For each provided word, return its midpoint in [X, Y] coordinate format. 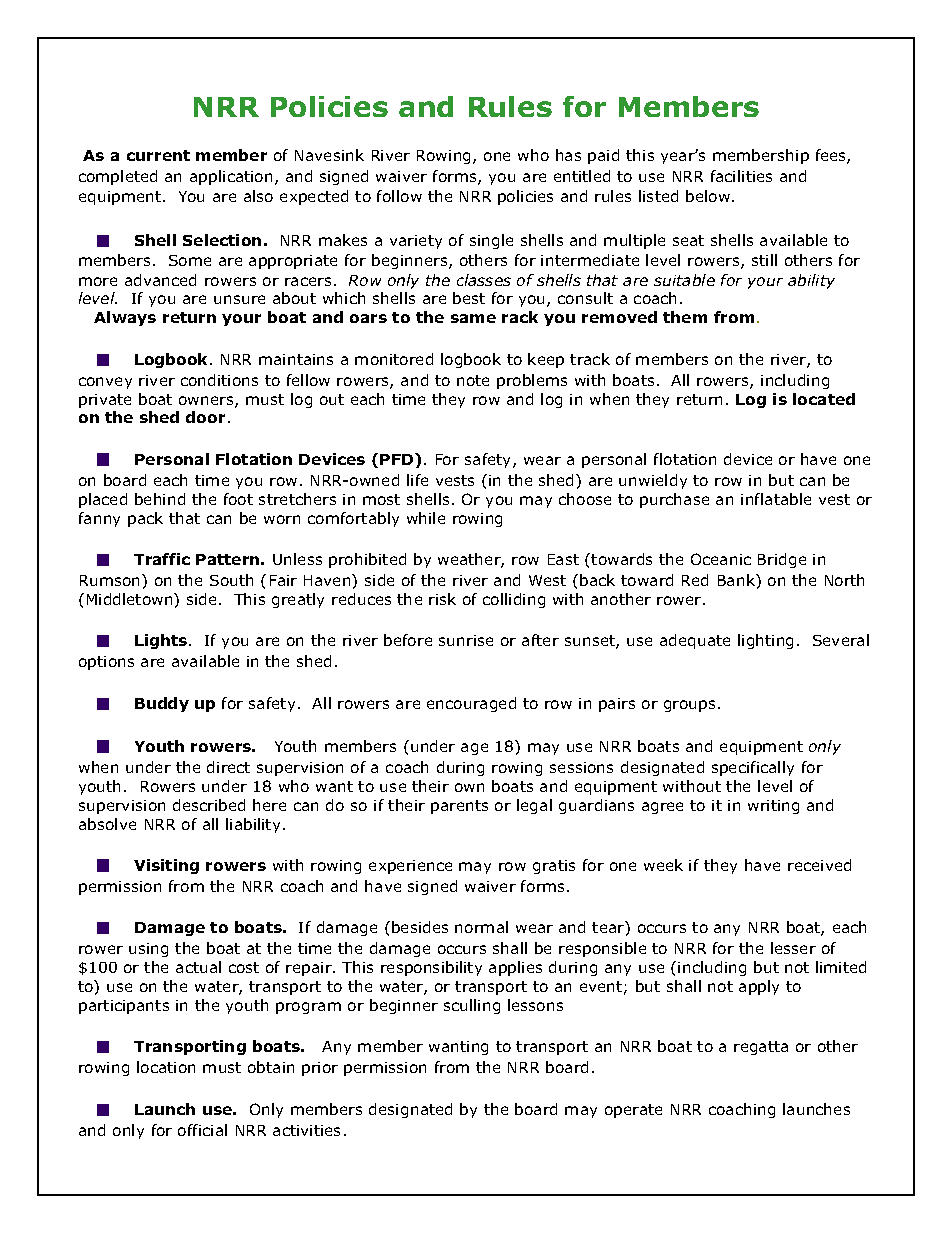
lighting [765, 641]
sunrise [466, 640]
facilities [741, 176]
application [231, 177]
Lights [162, 641]
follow [399, 196]
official [202, 1130]
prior [320, 1069]
